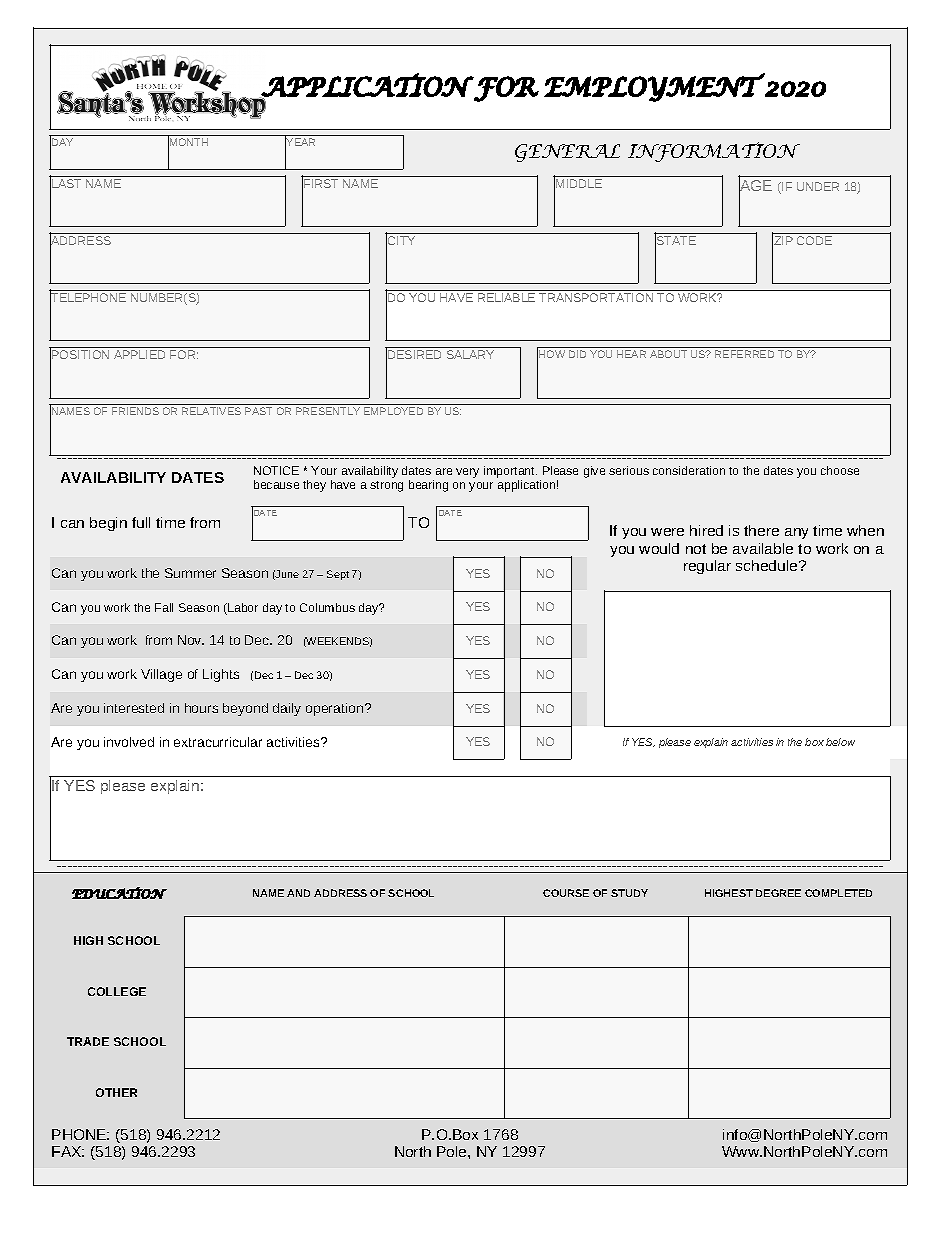 The image size is (952, 1233). What do you see at coordinates (840, 470) in the screenshot?
I see `choose` at bounding box center [840, 470].
